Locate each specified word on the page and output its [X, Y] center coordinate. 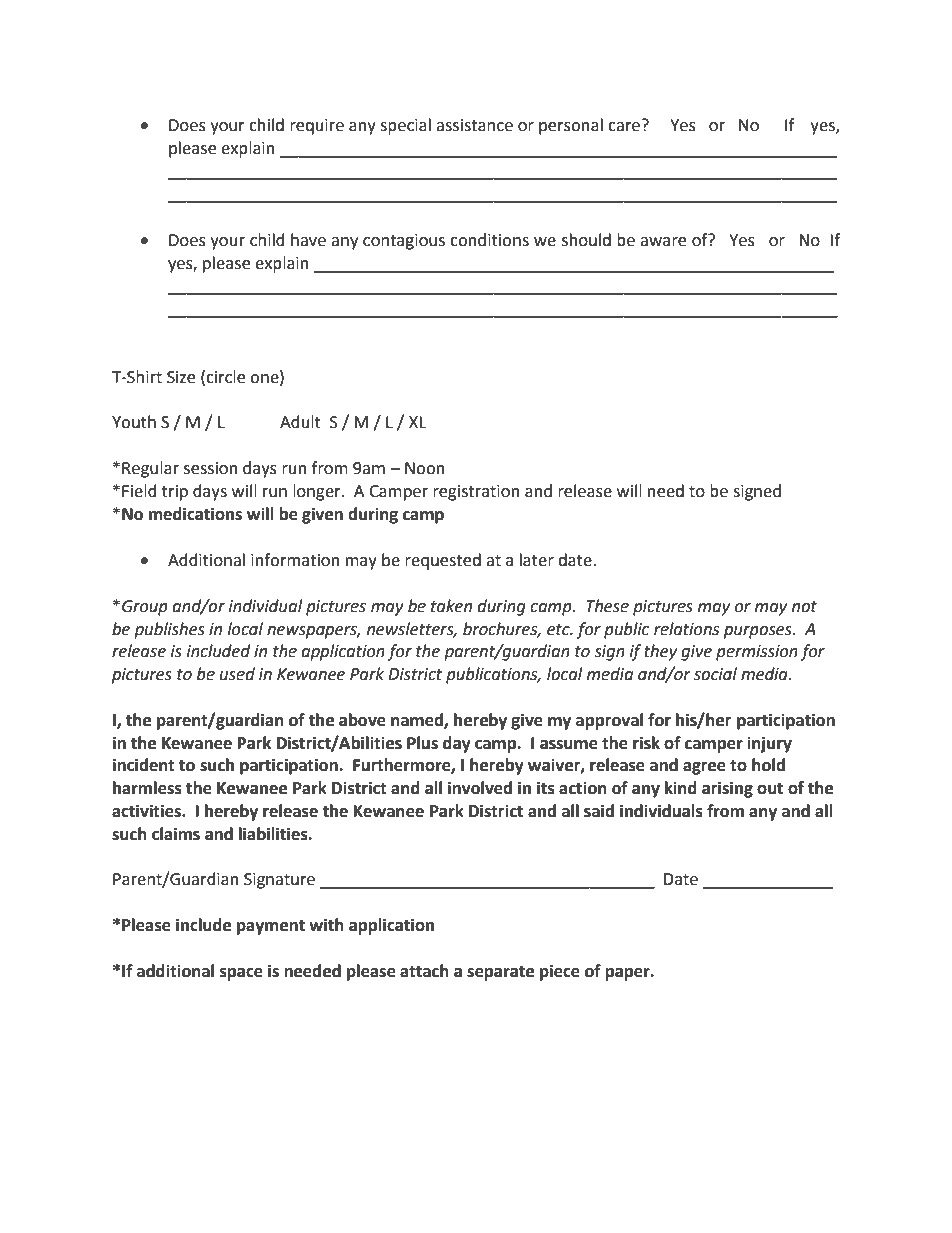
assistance [474, 125]
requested [443, 561]
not [804, 607]
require [317, 127]
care [624, 127]
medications [195, 514]
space [241, 974]
